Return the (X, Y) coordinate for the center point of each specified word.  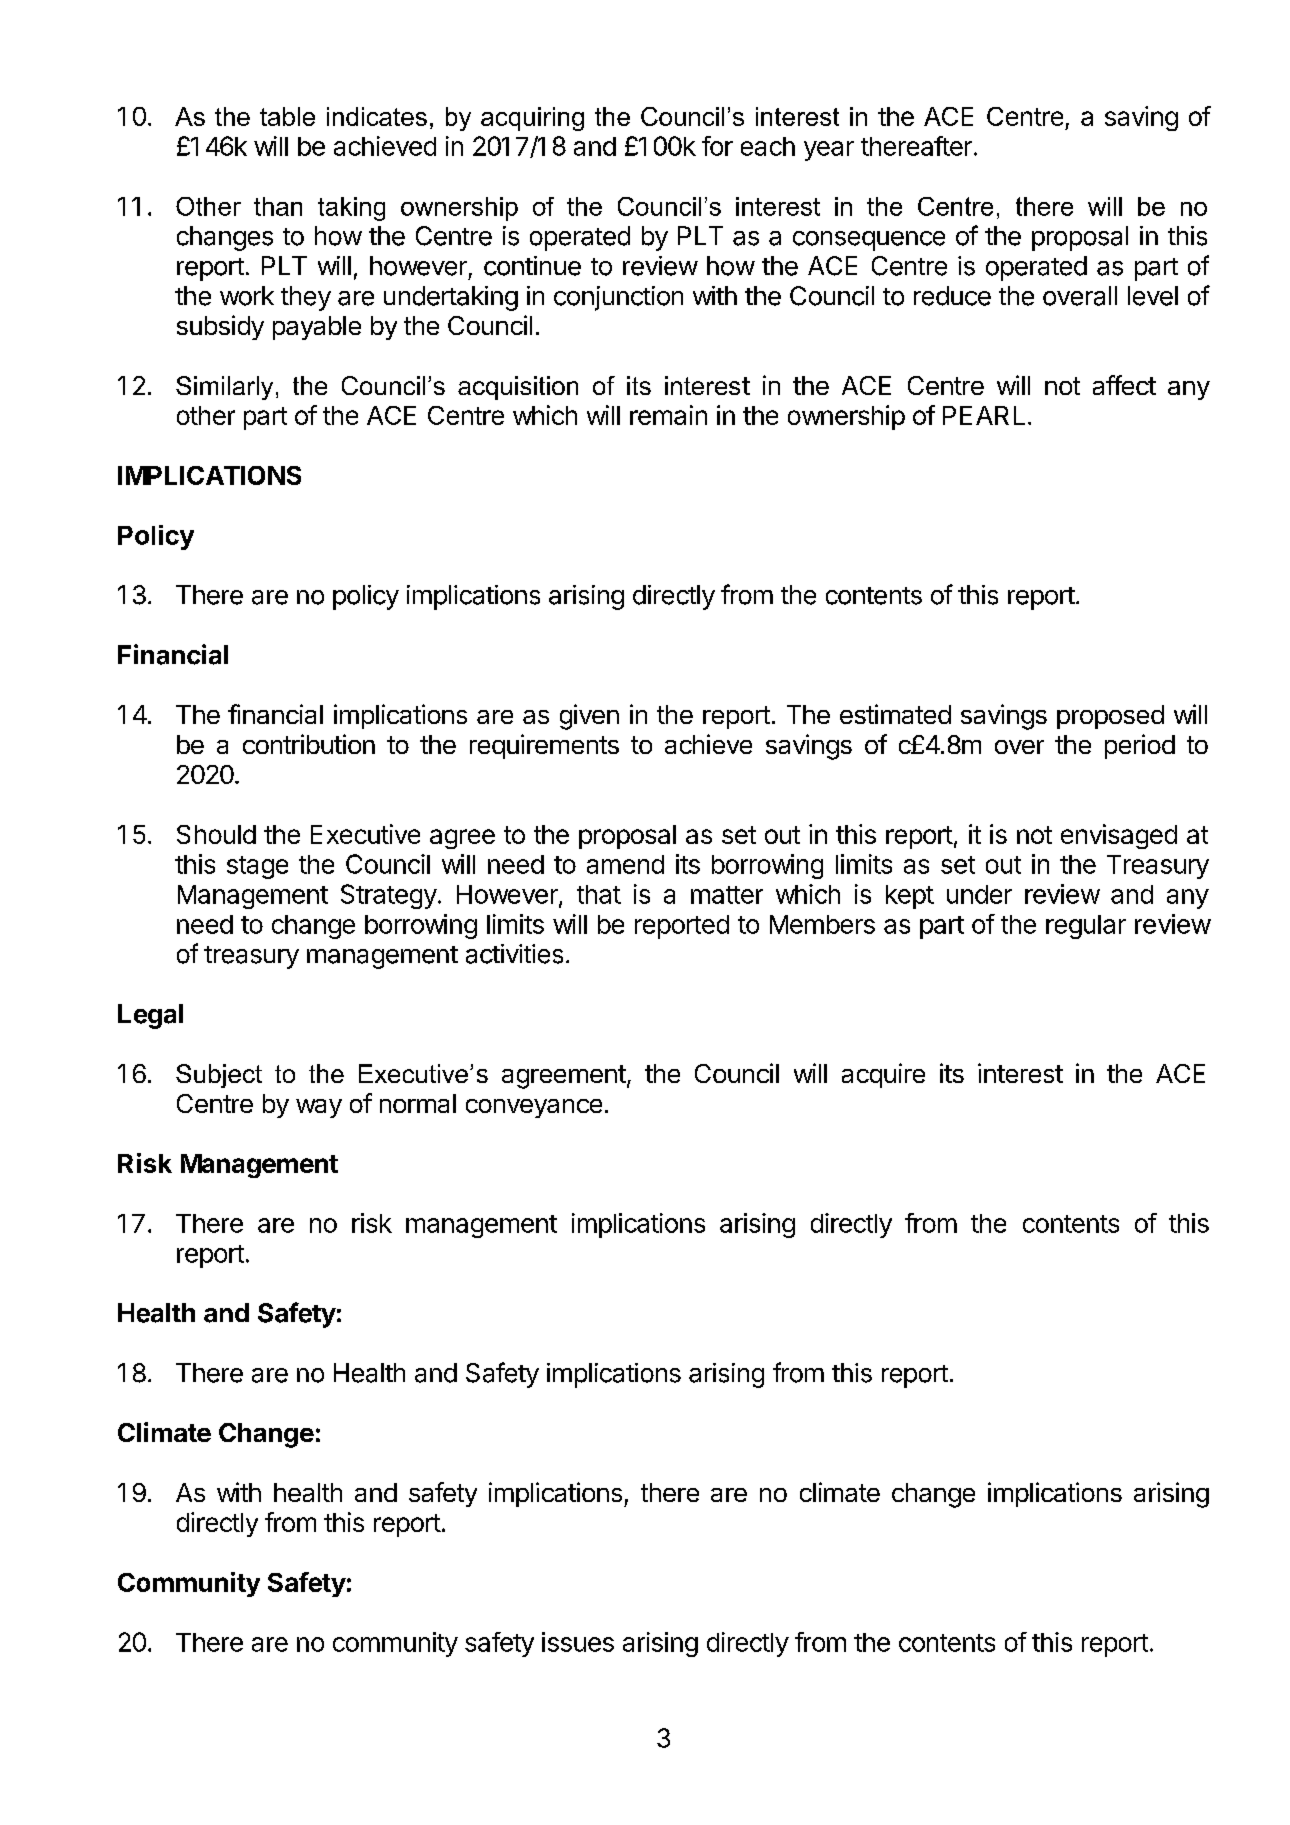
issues (578, 1642)
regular (1086, 927)
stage (257, 867)
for (717, 146)
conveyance (534, 1108)
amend (625, 864)
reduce (952, 296)
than (278, 206)
